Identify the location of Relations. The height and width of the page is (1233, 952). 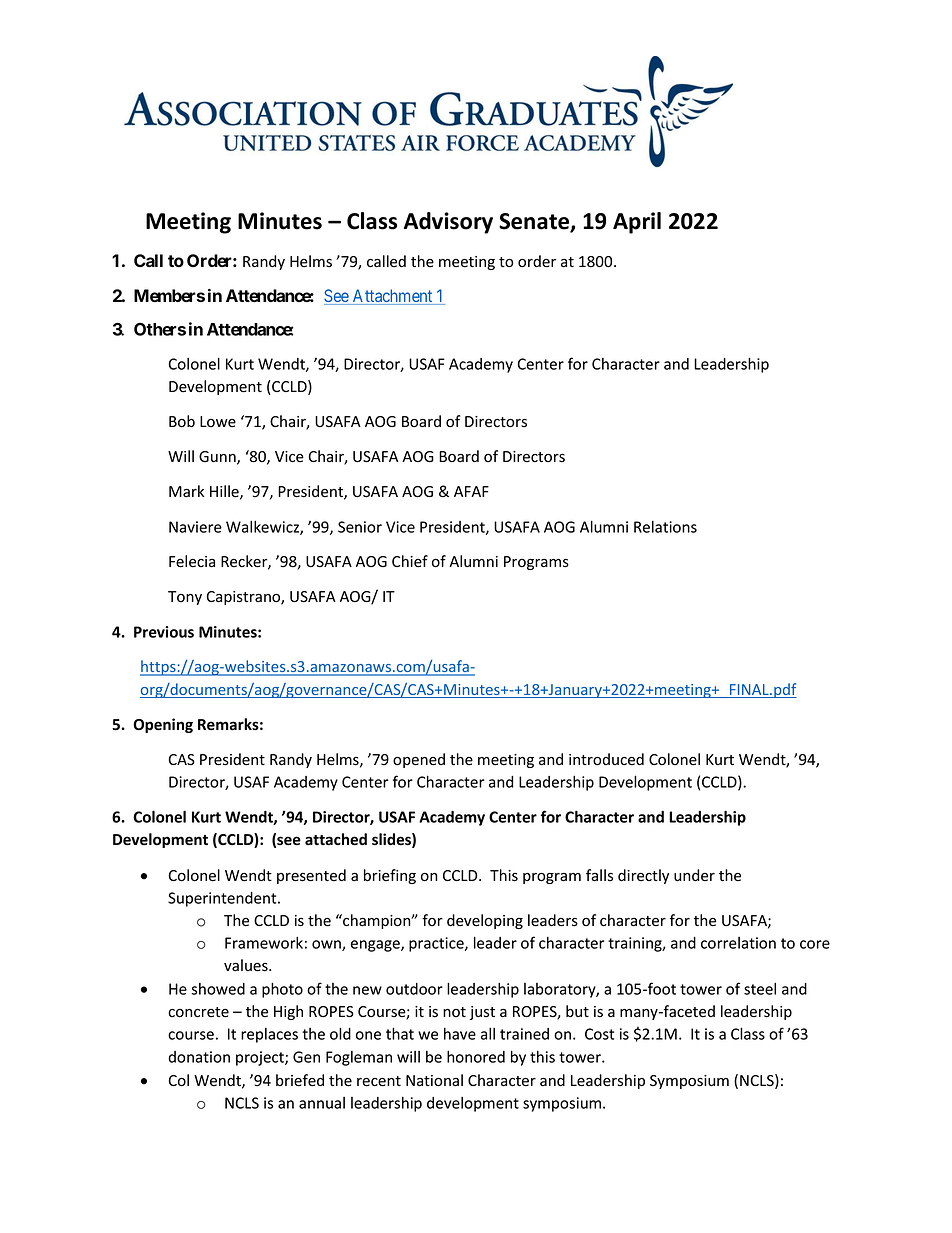
(665, 527).
